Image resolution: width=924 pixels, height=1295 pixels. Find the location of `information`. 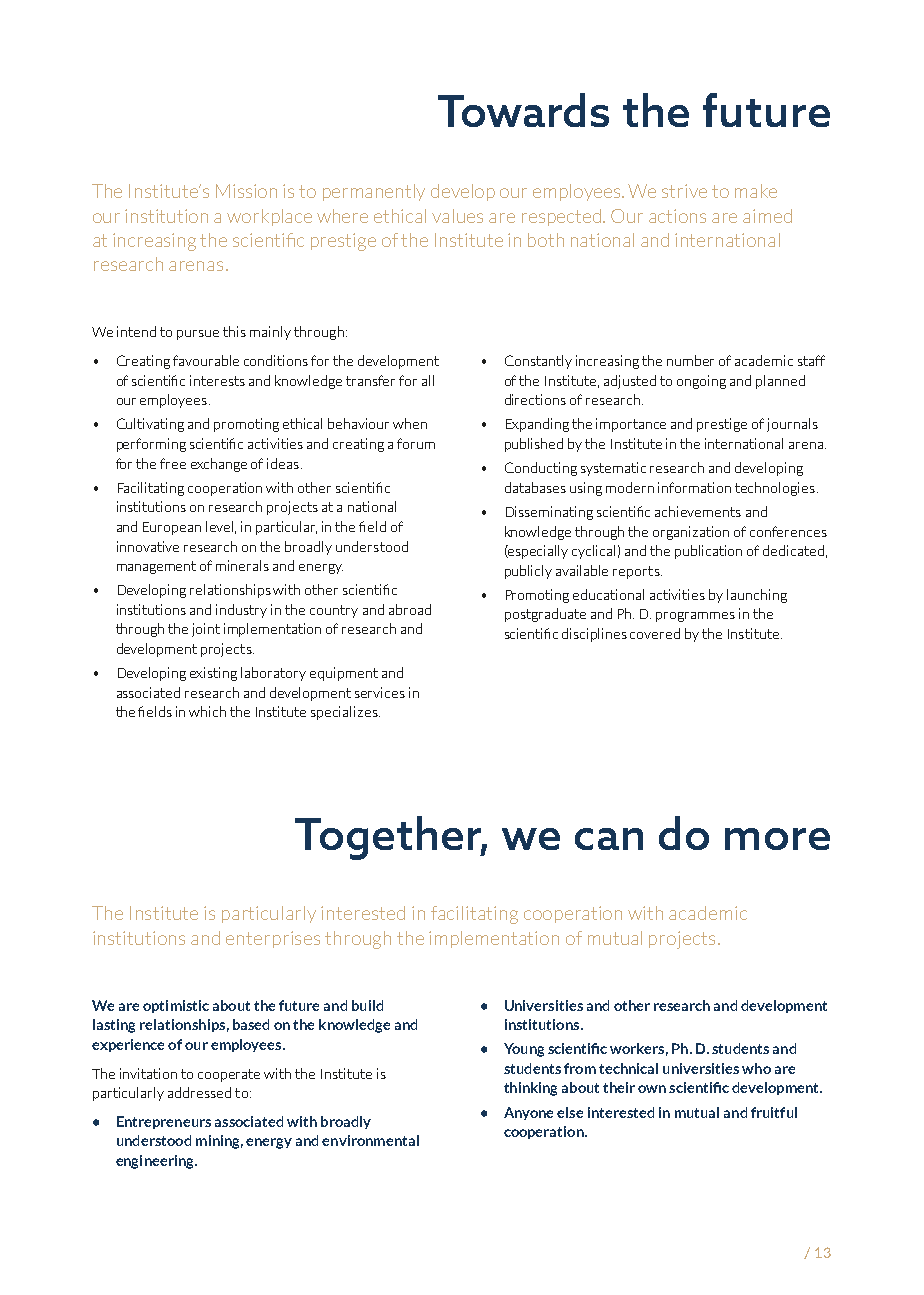

information is located at coordinates (694, 487).
